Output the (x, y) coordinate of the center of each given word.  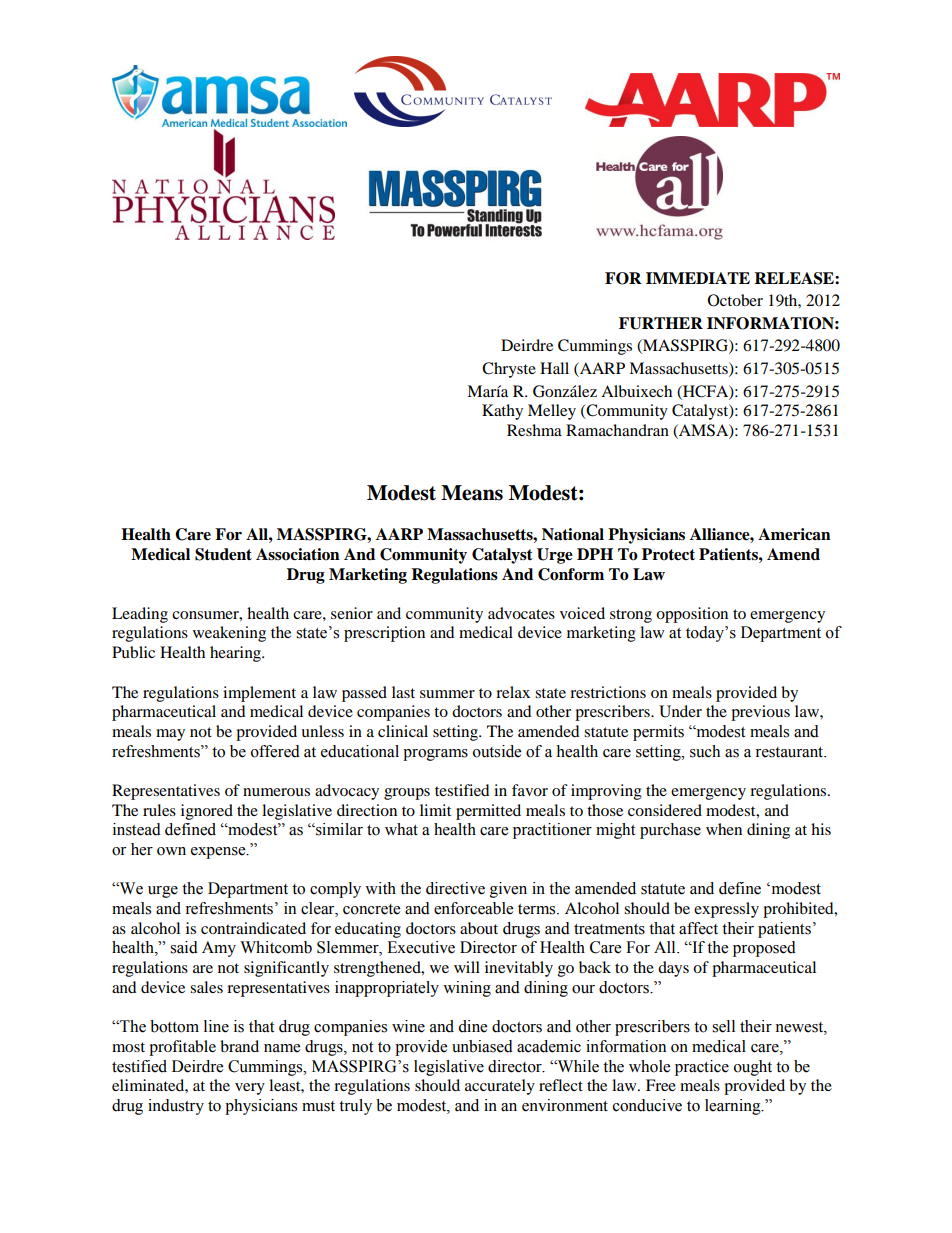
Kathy (502, 412)
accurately (500, 1087)
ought (753, 1068)
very (250, 1089)
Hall (554, 368)
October (735, 300)
